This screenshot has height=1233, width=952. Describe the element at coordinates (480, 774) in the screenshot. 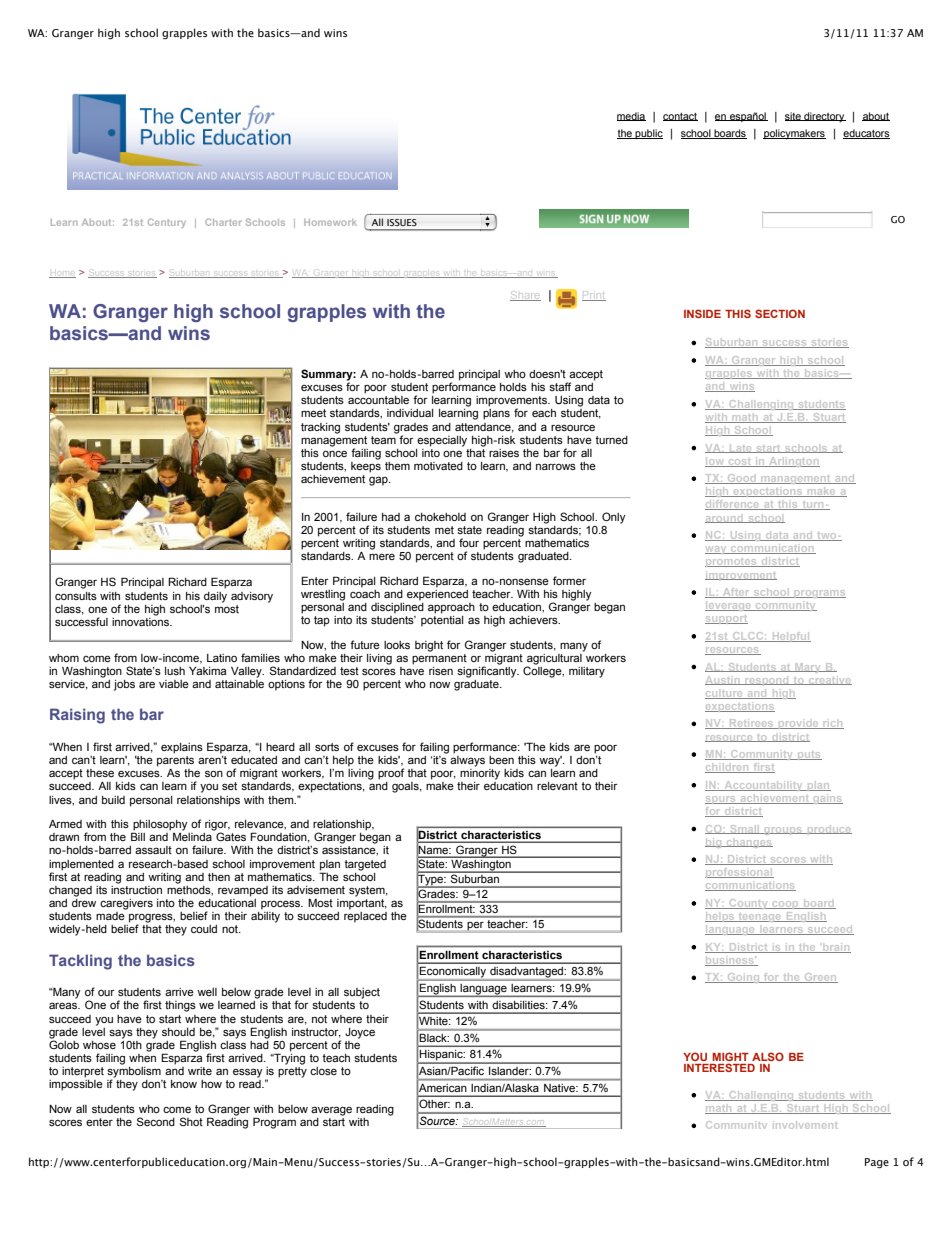

I see `minority` at that location.
